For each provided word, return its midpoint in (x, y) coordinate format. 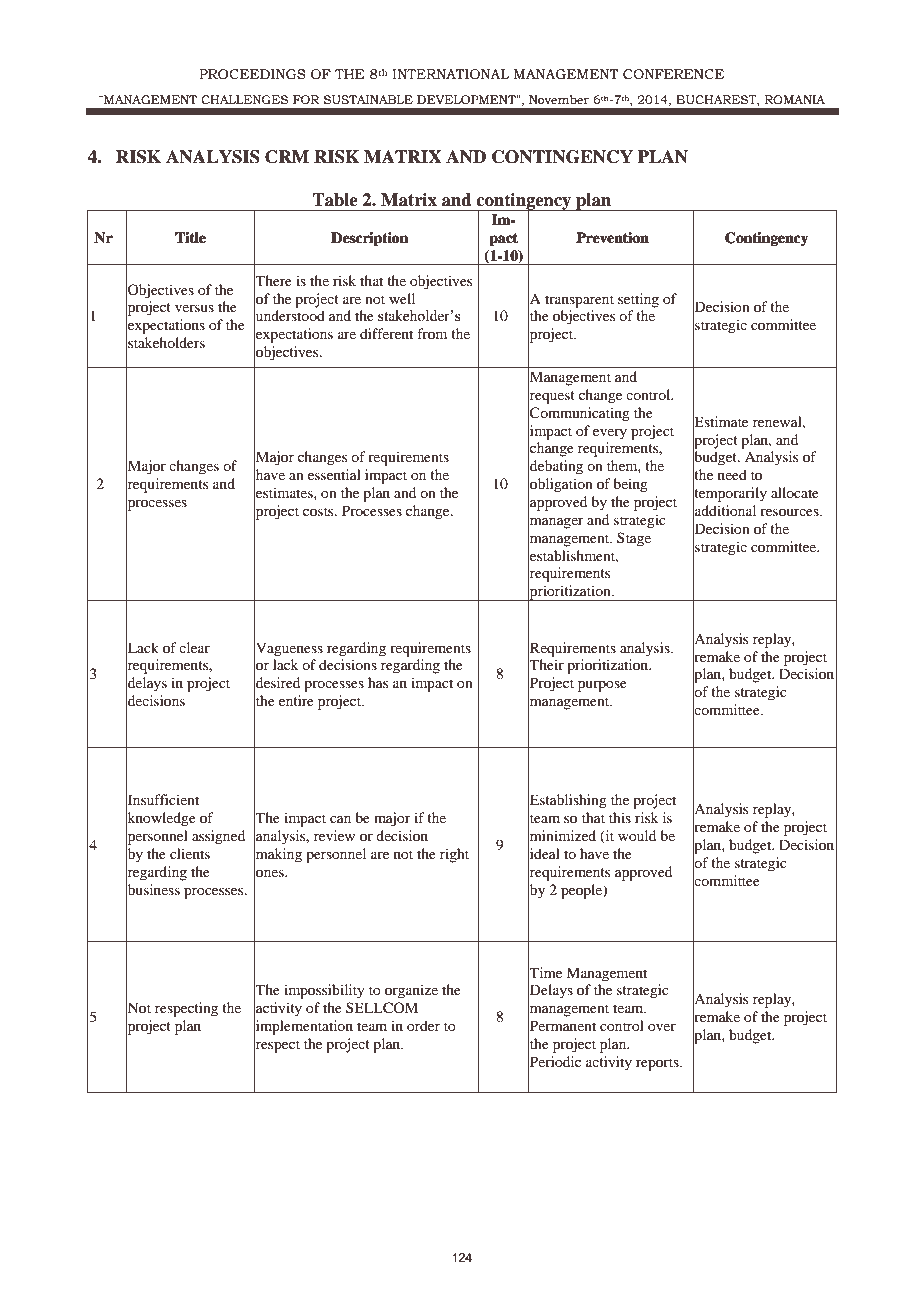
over (662, 1027)
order (423, 1025)
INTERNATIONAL (450, 74)
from (432, 333)
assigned (218, 837)
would (637, 835)
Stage (634, 539)
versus (194, 308)
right (454, 855)
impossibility (324, 991)
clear (194, 647)
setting (638, 300)
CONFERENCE (673, 74)
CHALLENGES (244, 99)
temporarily (730, 494)
